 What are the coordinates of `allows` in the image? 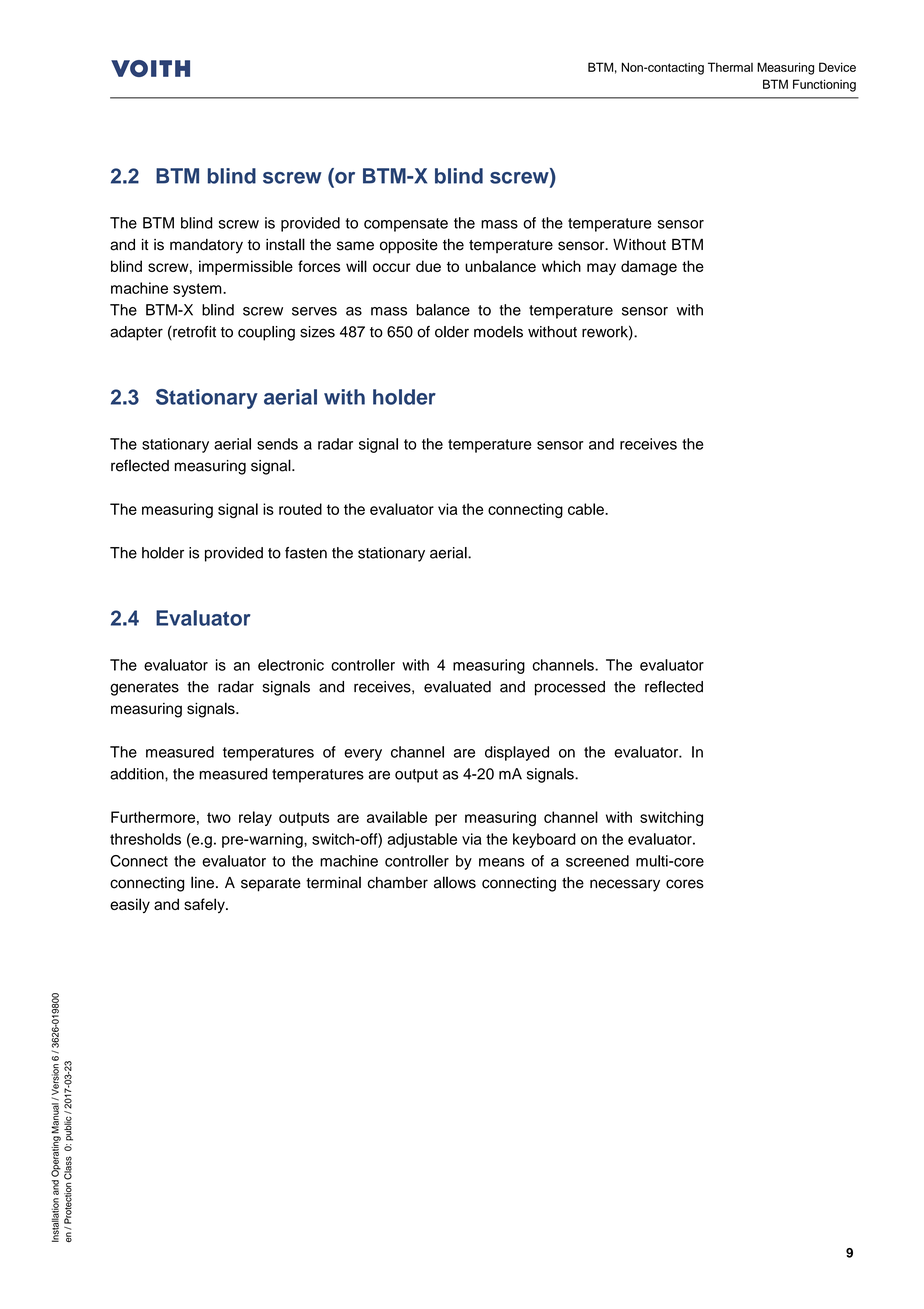 It's located at (455, 882).
